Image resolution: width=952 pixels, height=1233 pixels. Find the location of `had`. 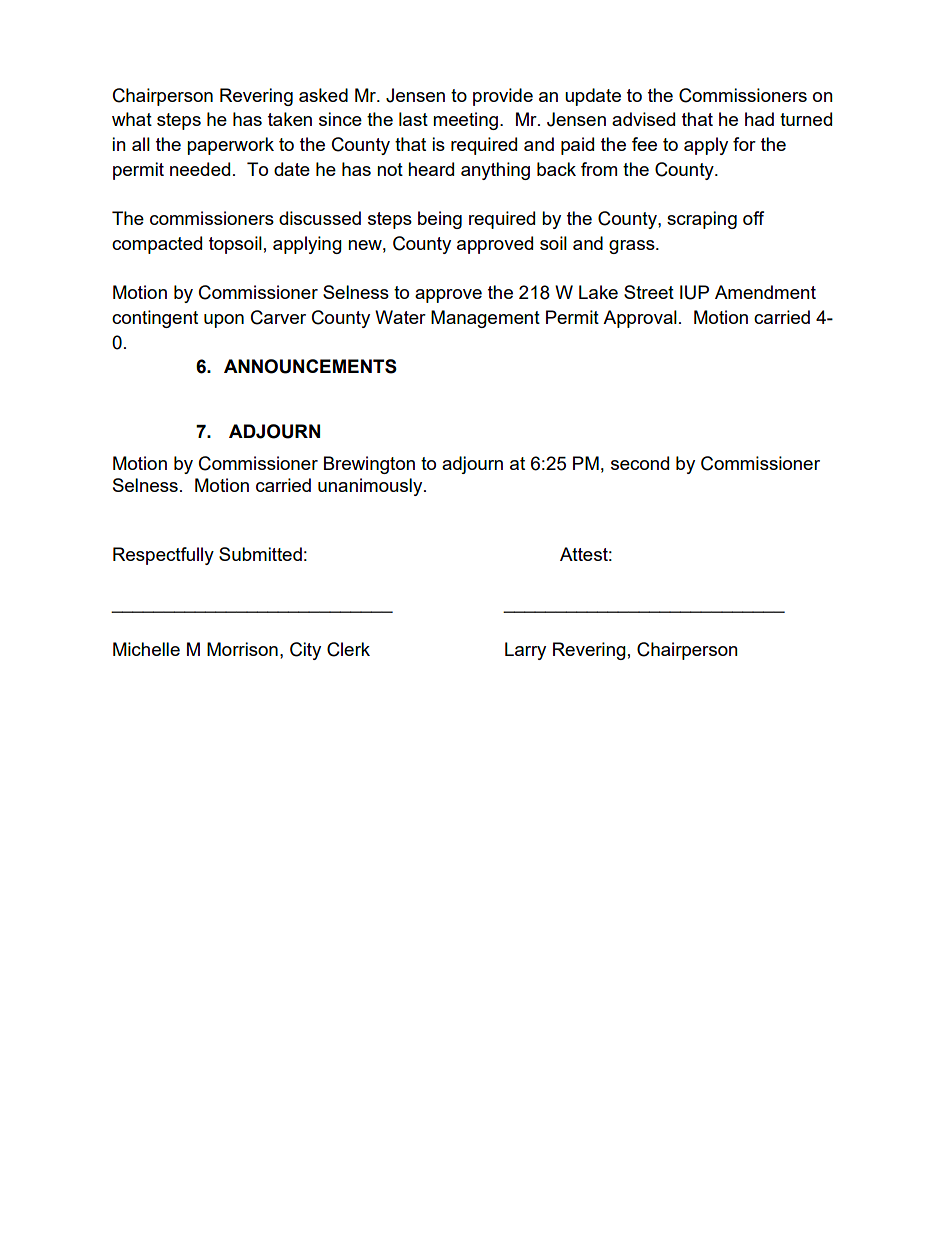

had is located at coordinates (759, 119).
